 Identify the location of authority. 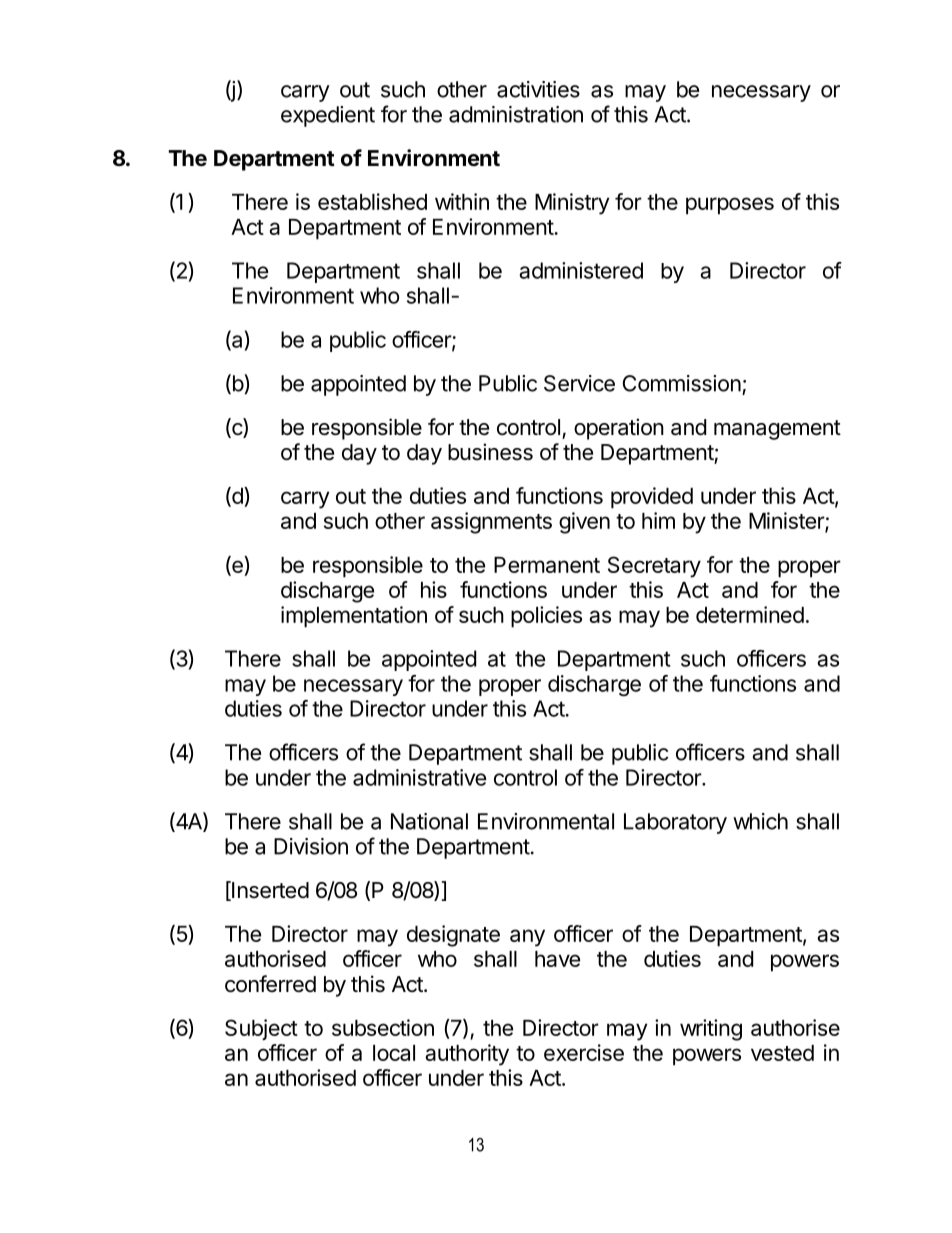
(467, 1055).
